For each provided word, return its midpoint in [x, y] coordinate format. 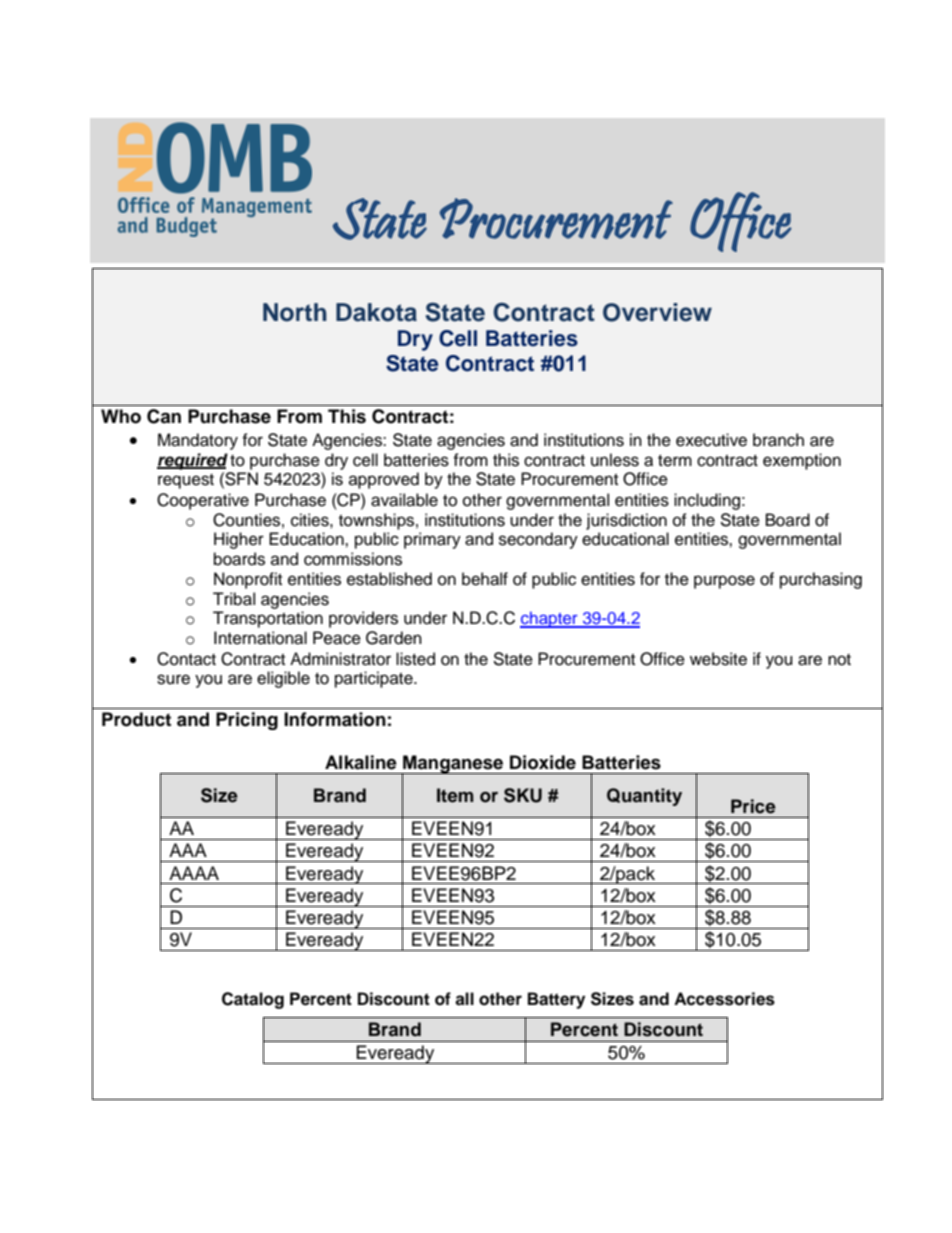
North [295, 312]
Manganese [453, 765]
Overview [657, 312]
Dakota [376, 312]
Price [753, 806]
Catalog [253, 1000]
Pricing [247, 721]
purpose [724, 582]
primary [432, 540]
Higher [239, 540]
